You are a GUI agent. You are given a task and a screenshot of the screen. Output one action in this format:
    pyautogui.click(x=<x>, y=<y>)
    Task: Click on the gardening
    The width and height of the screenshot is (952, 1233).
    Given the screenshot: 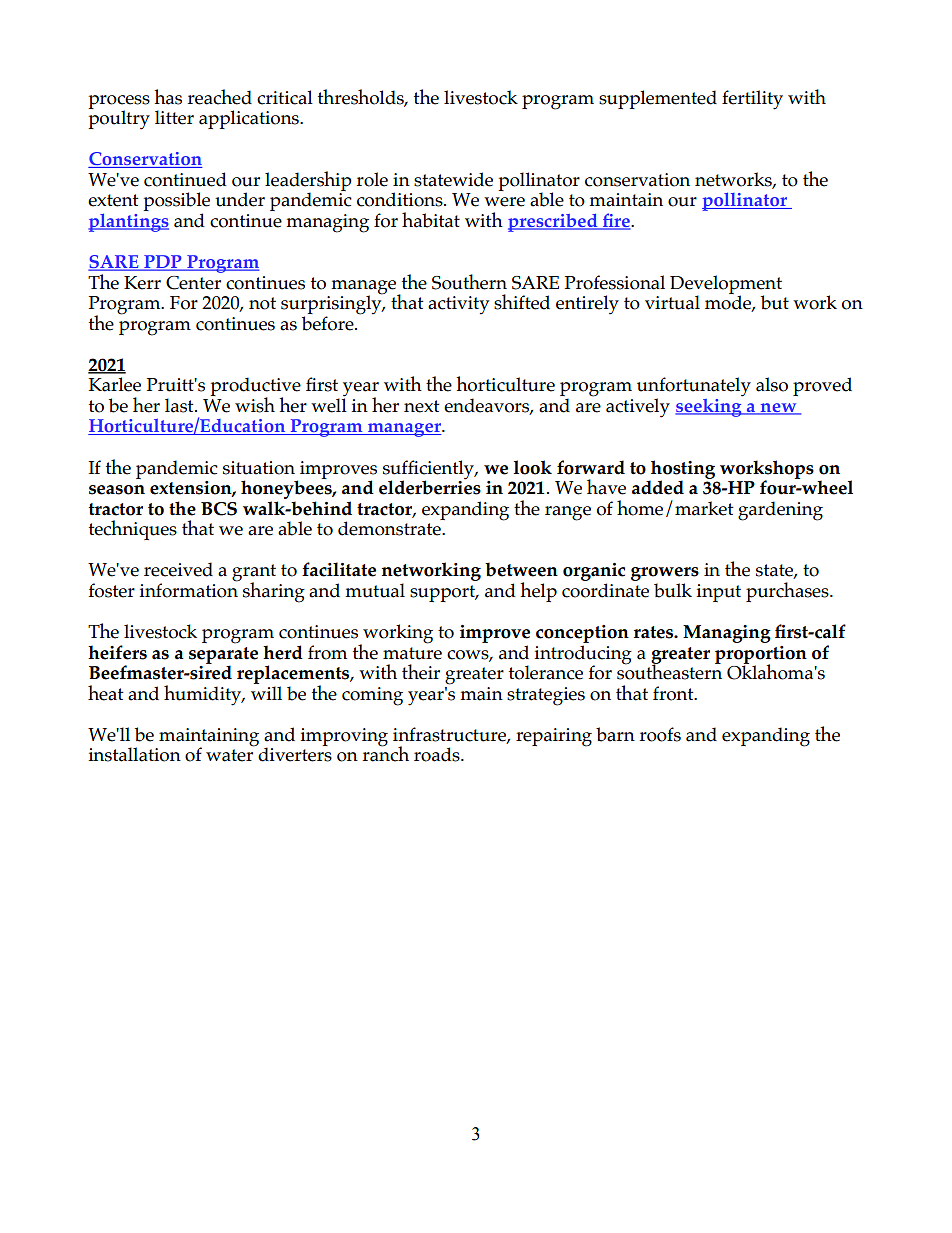 What is the action you would take?
    pyautogui.click(x=780, y=511)
